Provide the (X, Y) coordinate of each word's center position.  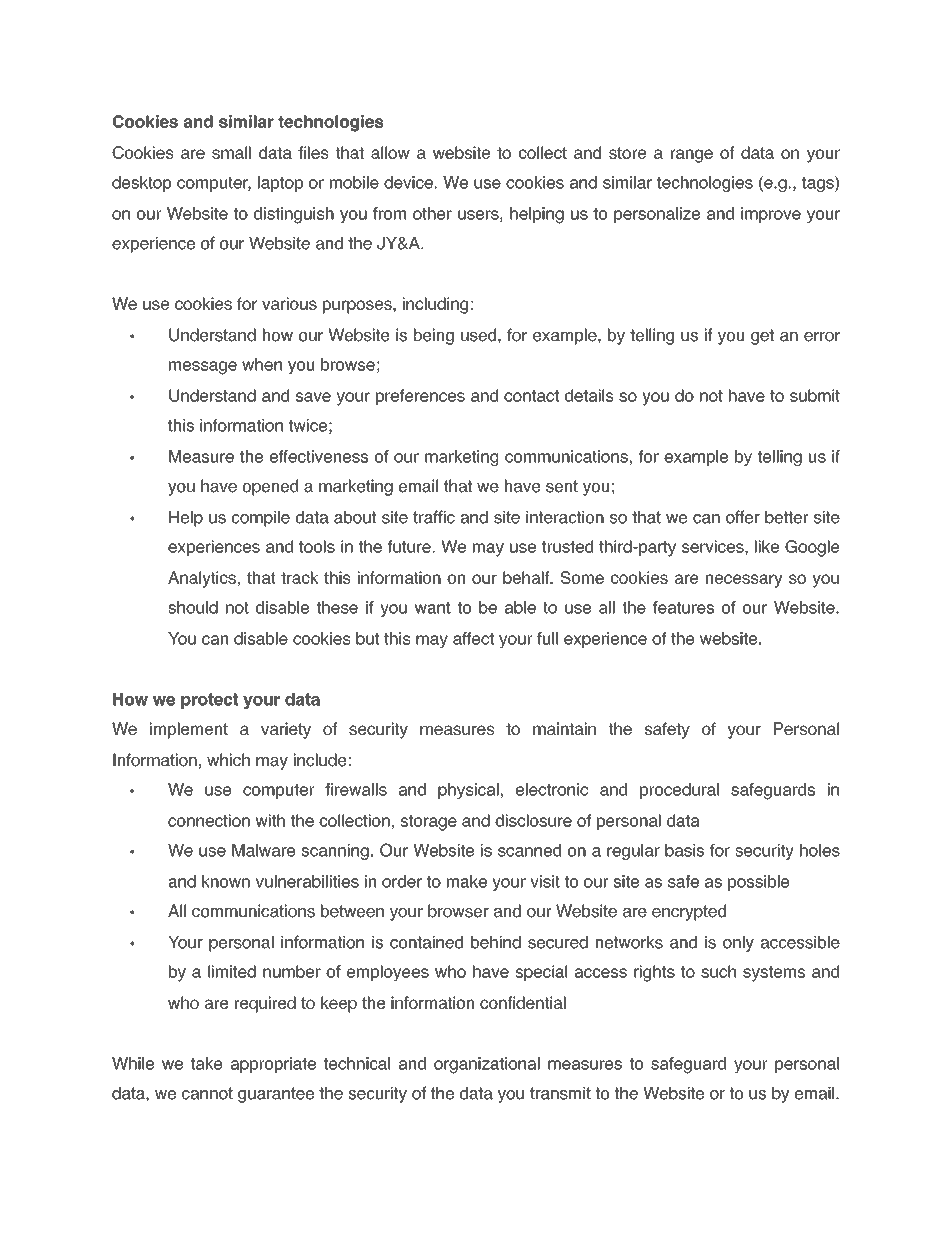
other (432, 213)
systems (774, 974)
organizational (487, 1065)
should (193, 607)
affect (473, 638)
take (207, 1063)
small (231, 152)
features (683, 607)
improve (771, 215)
